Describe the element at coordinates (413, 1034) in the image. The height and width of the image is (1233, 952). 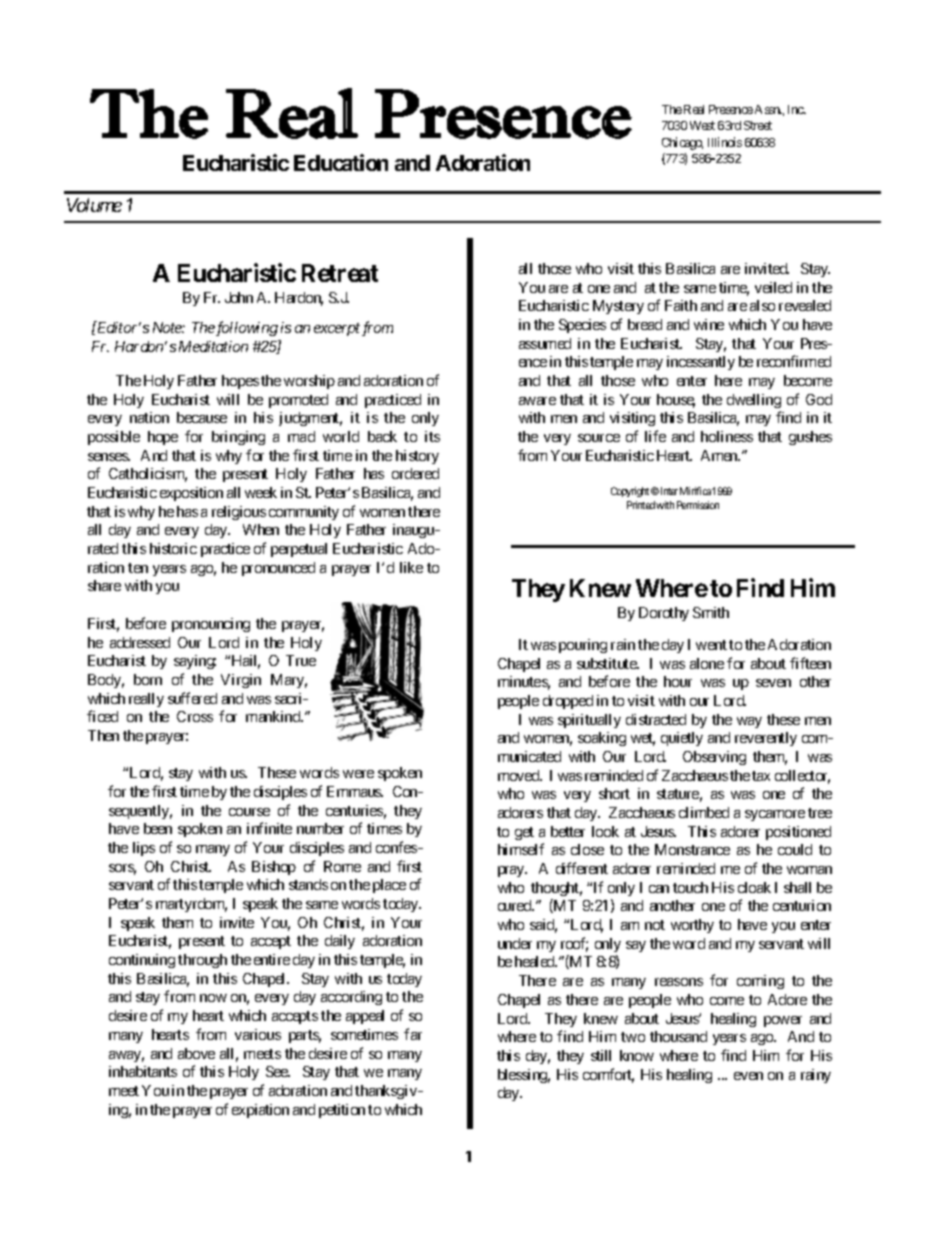
I see `far` at that location.
